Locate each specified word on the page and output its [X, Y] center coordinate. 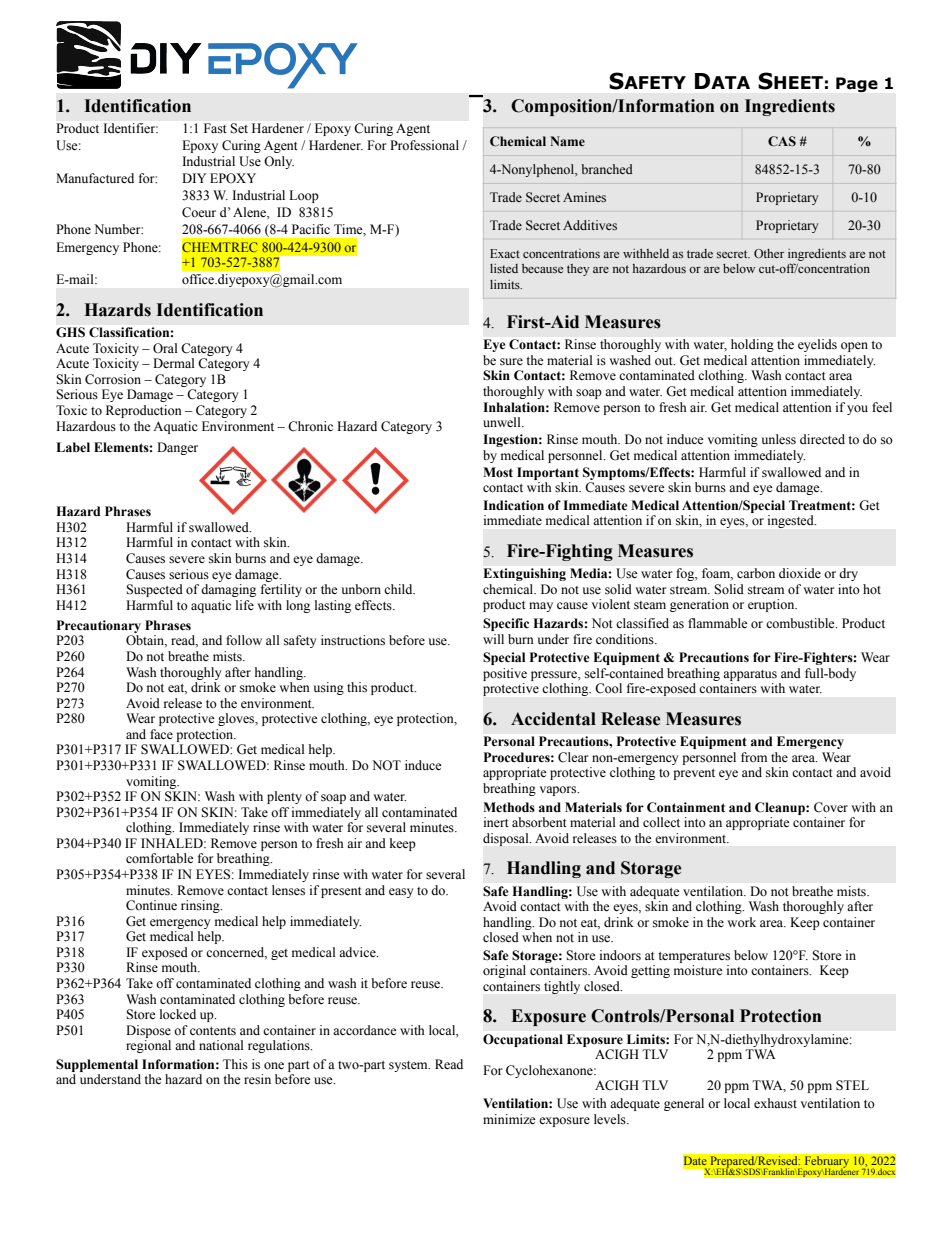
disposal [507, 839]
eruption [772, 605]
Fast [215, 128]
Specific [506, 624]
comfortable [160, 858]
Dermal [174, 363]
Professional [424, 145]
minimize [509, 1119]
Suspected [154, 590]
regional [148, 1046]
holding [752, 345]
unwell [503, 422]
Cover [831, 807]
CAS [782, 141]
